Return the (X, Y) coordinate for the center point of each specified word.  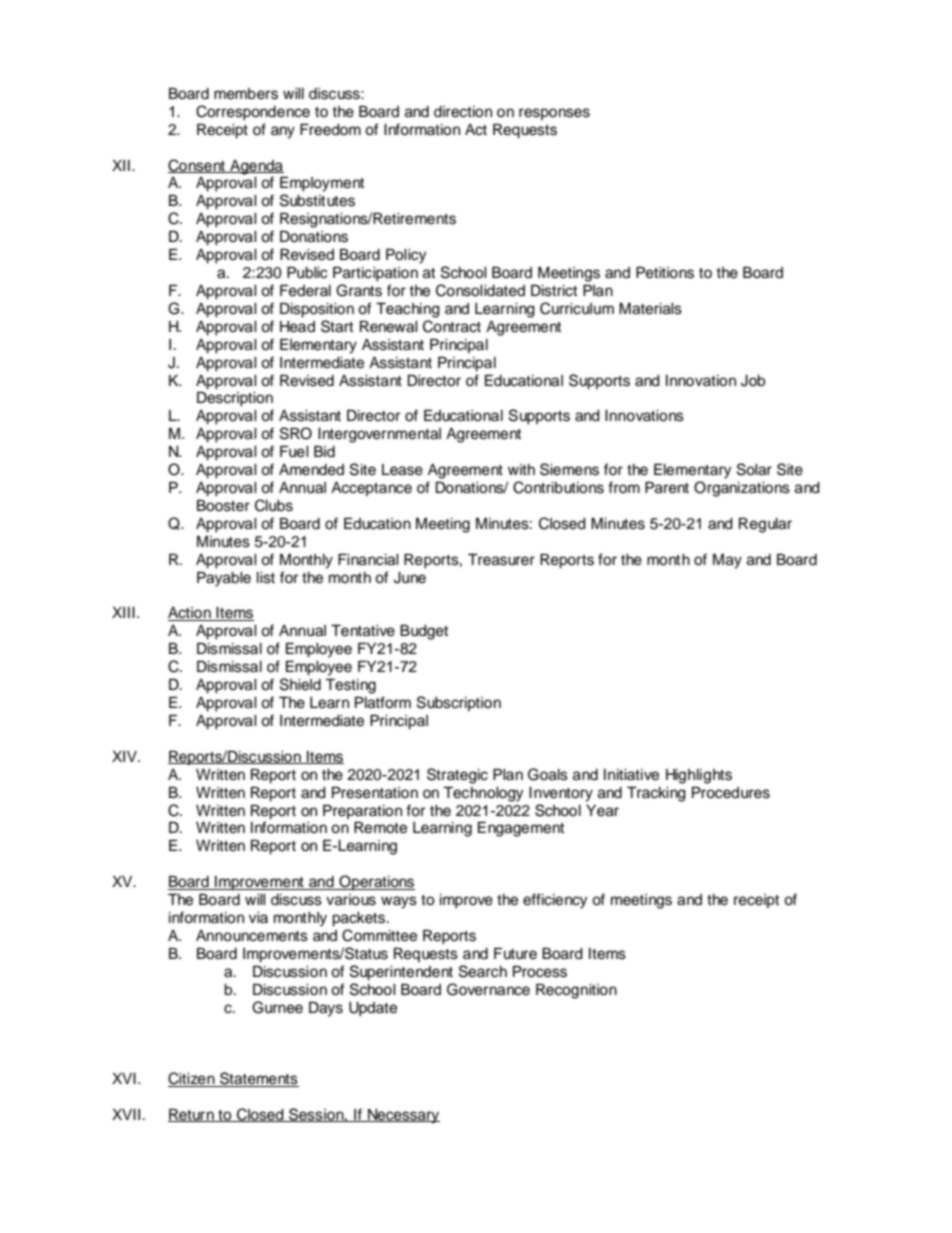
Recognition (576, 991)
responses (554, 114)
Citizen (192, 1079)
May (727, 561)
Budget (424, 632)
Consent (197, 166)
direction (463, 112)
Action (190, 614)
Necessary (403, 1116)
